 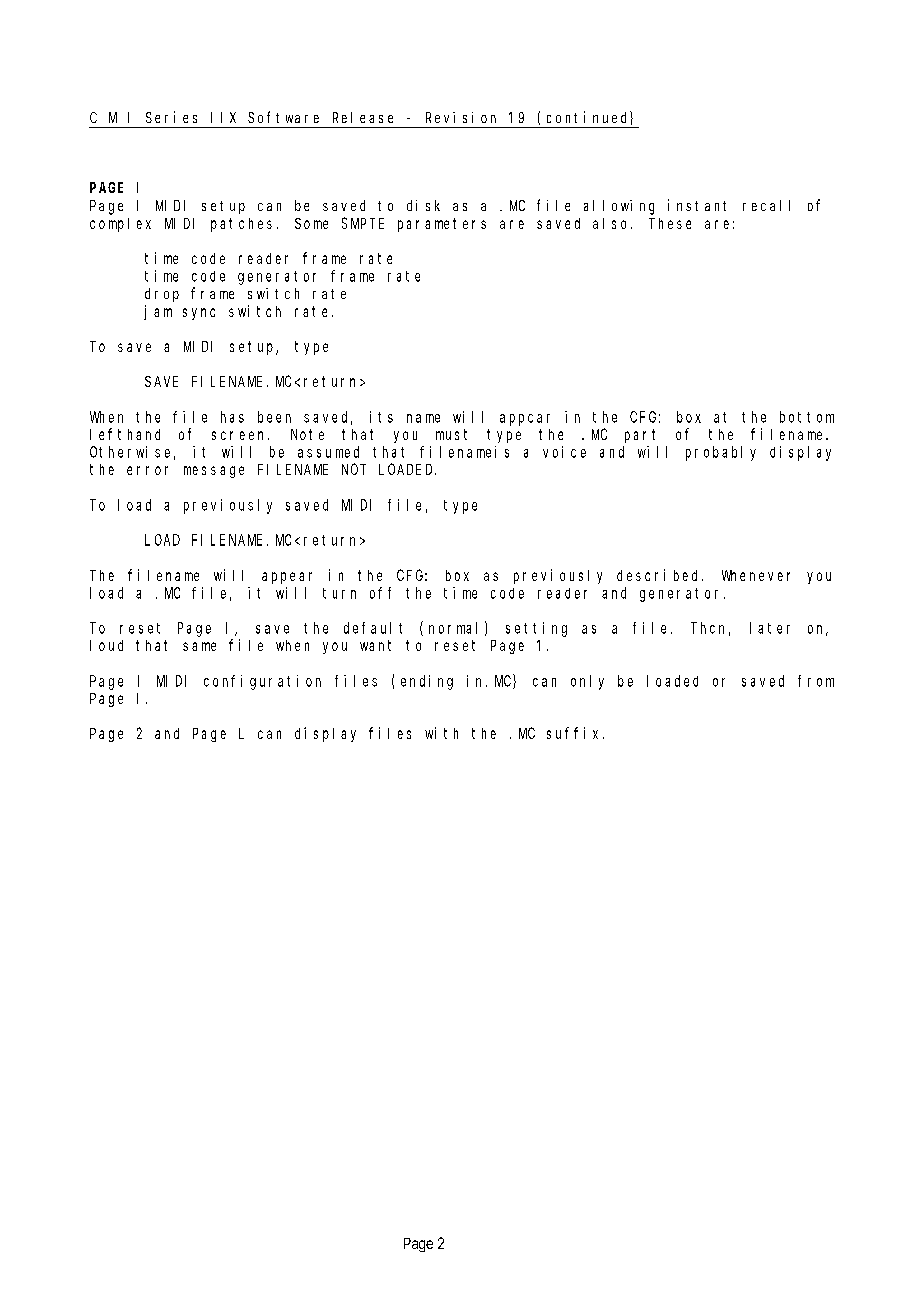 I want to click on Revision, so click(x=461, y=117).
